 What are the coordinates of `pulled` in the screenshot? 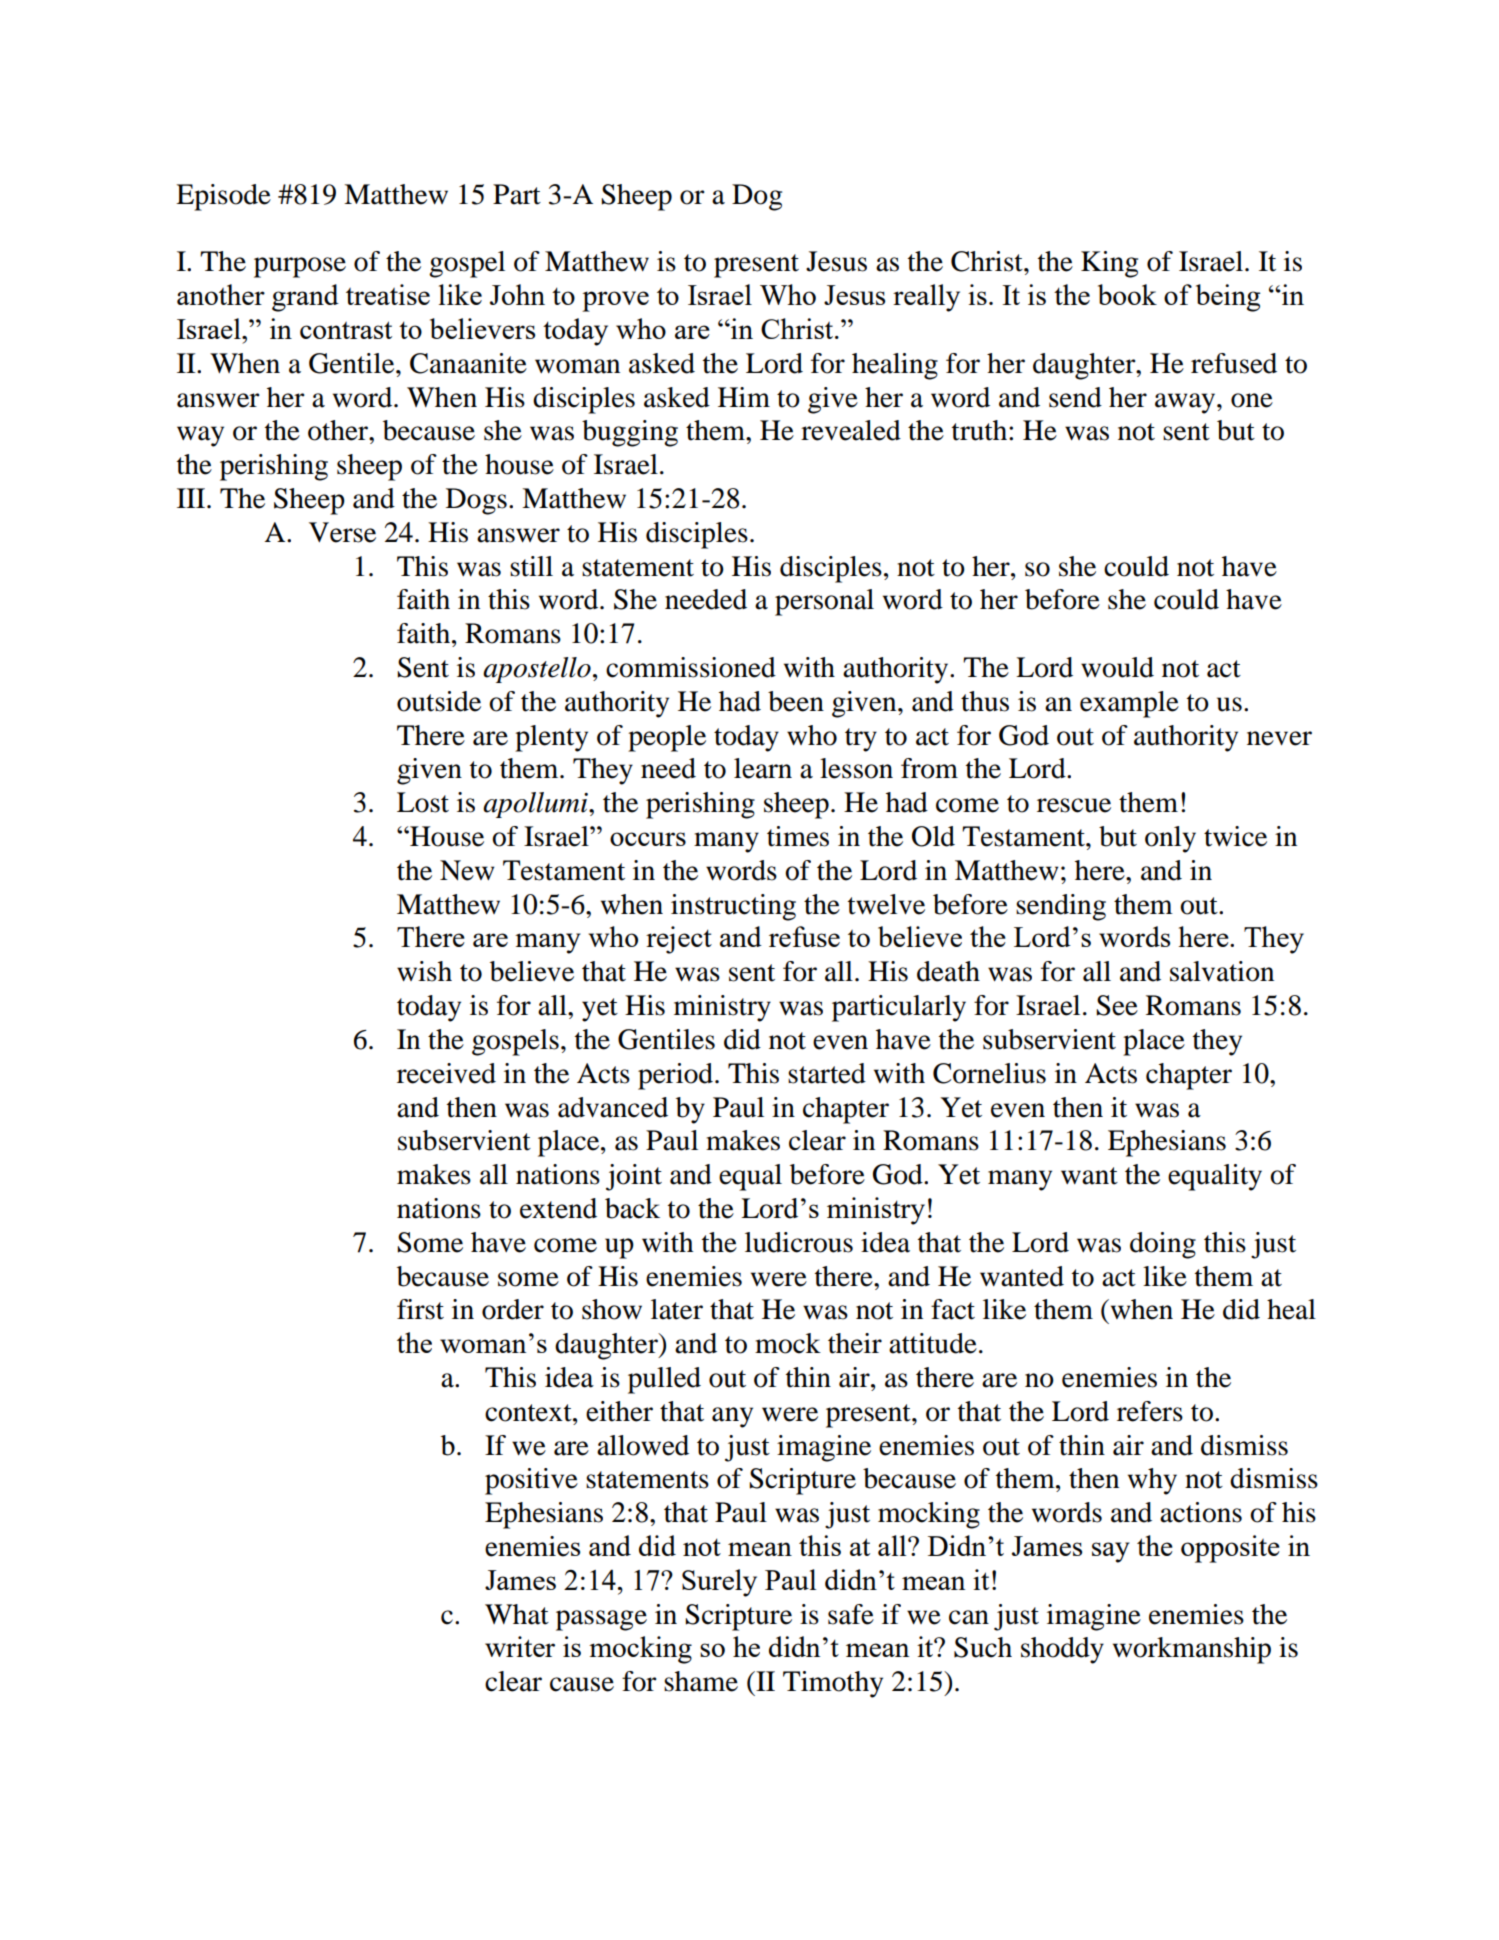 It's located at (664, 1380).
